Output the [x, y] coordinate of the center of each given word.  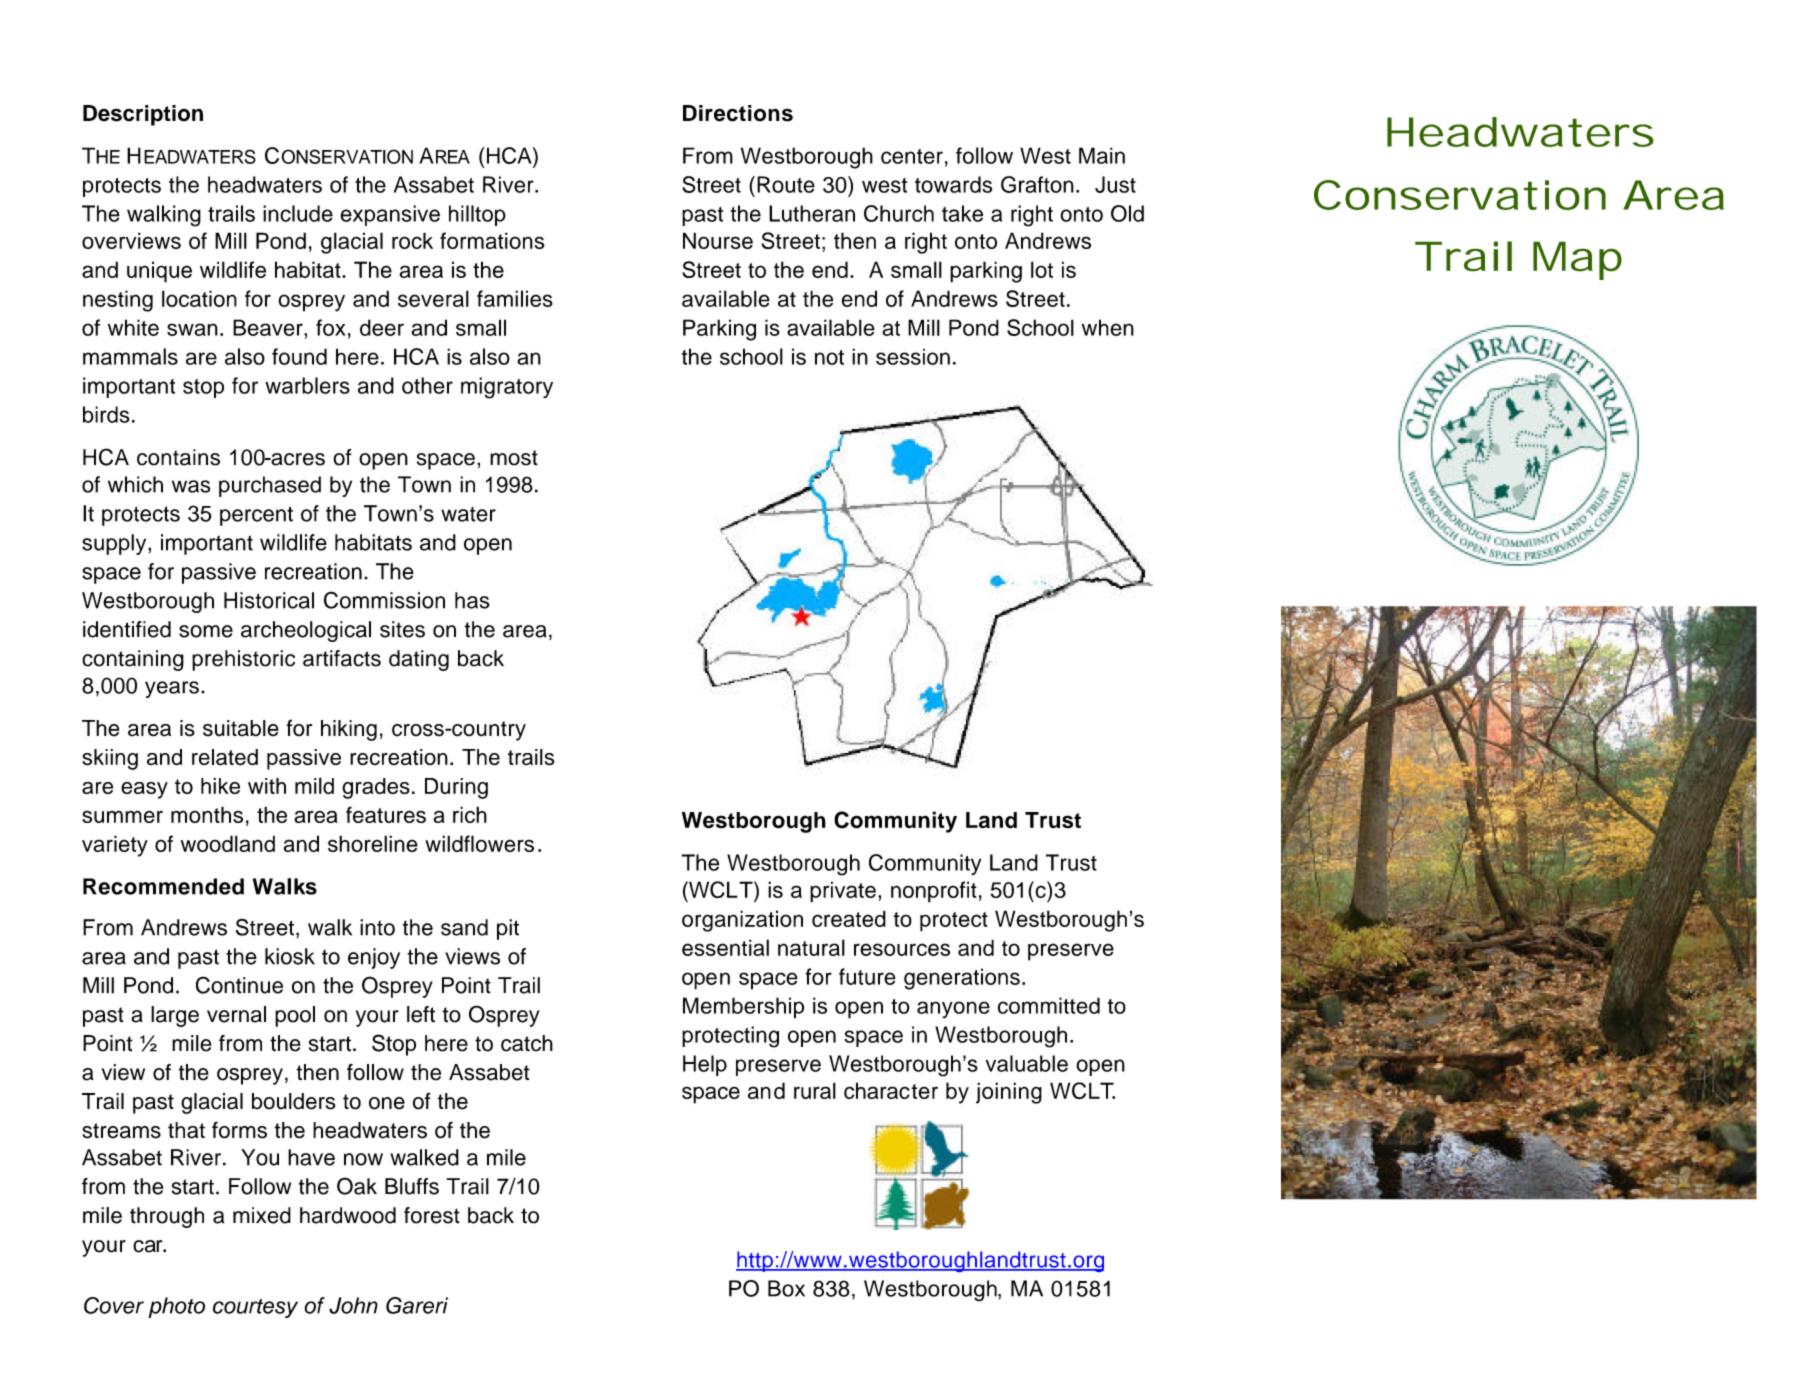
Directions [738, 113]
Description [143, 115]
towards [953, 184]
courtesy [255, 1308]
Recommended [163, 886]
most [514, 458]
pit [508, 929]
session [913, 356]
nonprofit [934, 892]
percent [256, 516]
